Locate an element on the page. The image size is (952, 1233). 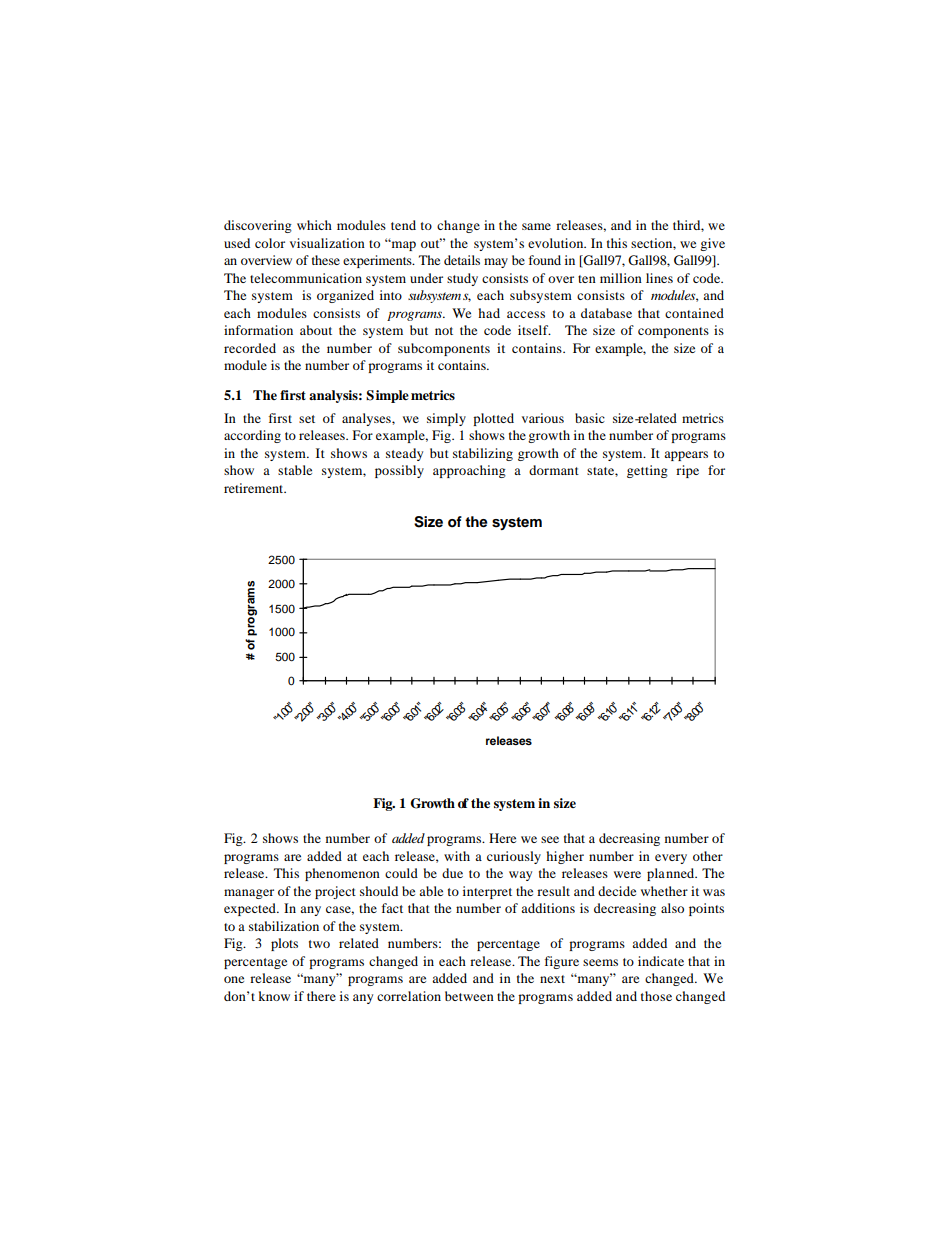
getting is located at coordinates (647, 471).
